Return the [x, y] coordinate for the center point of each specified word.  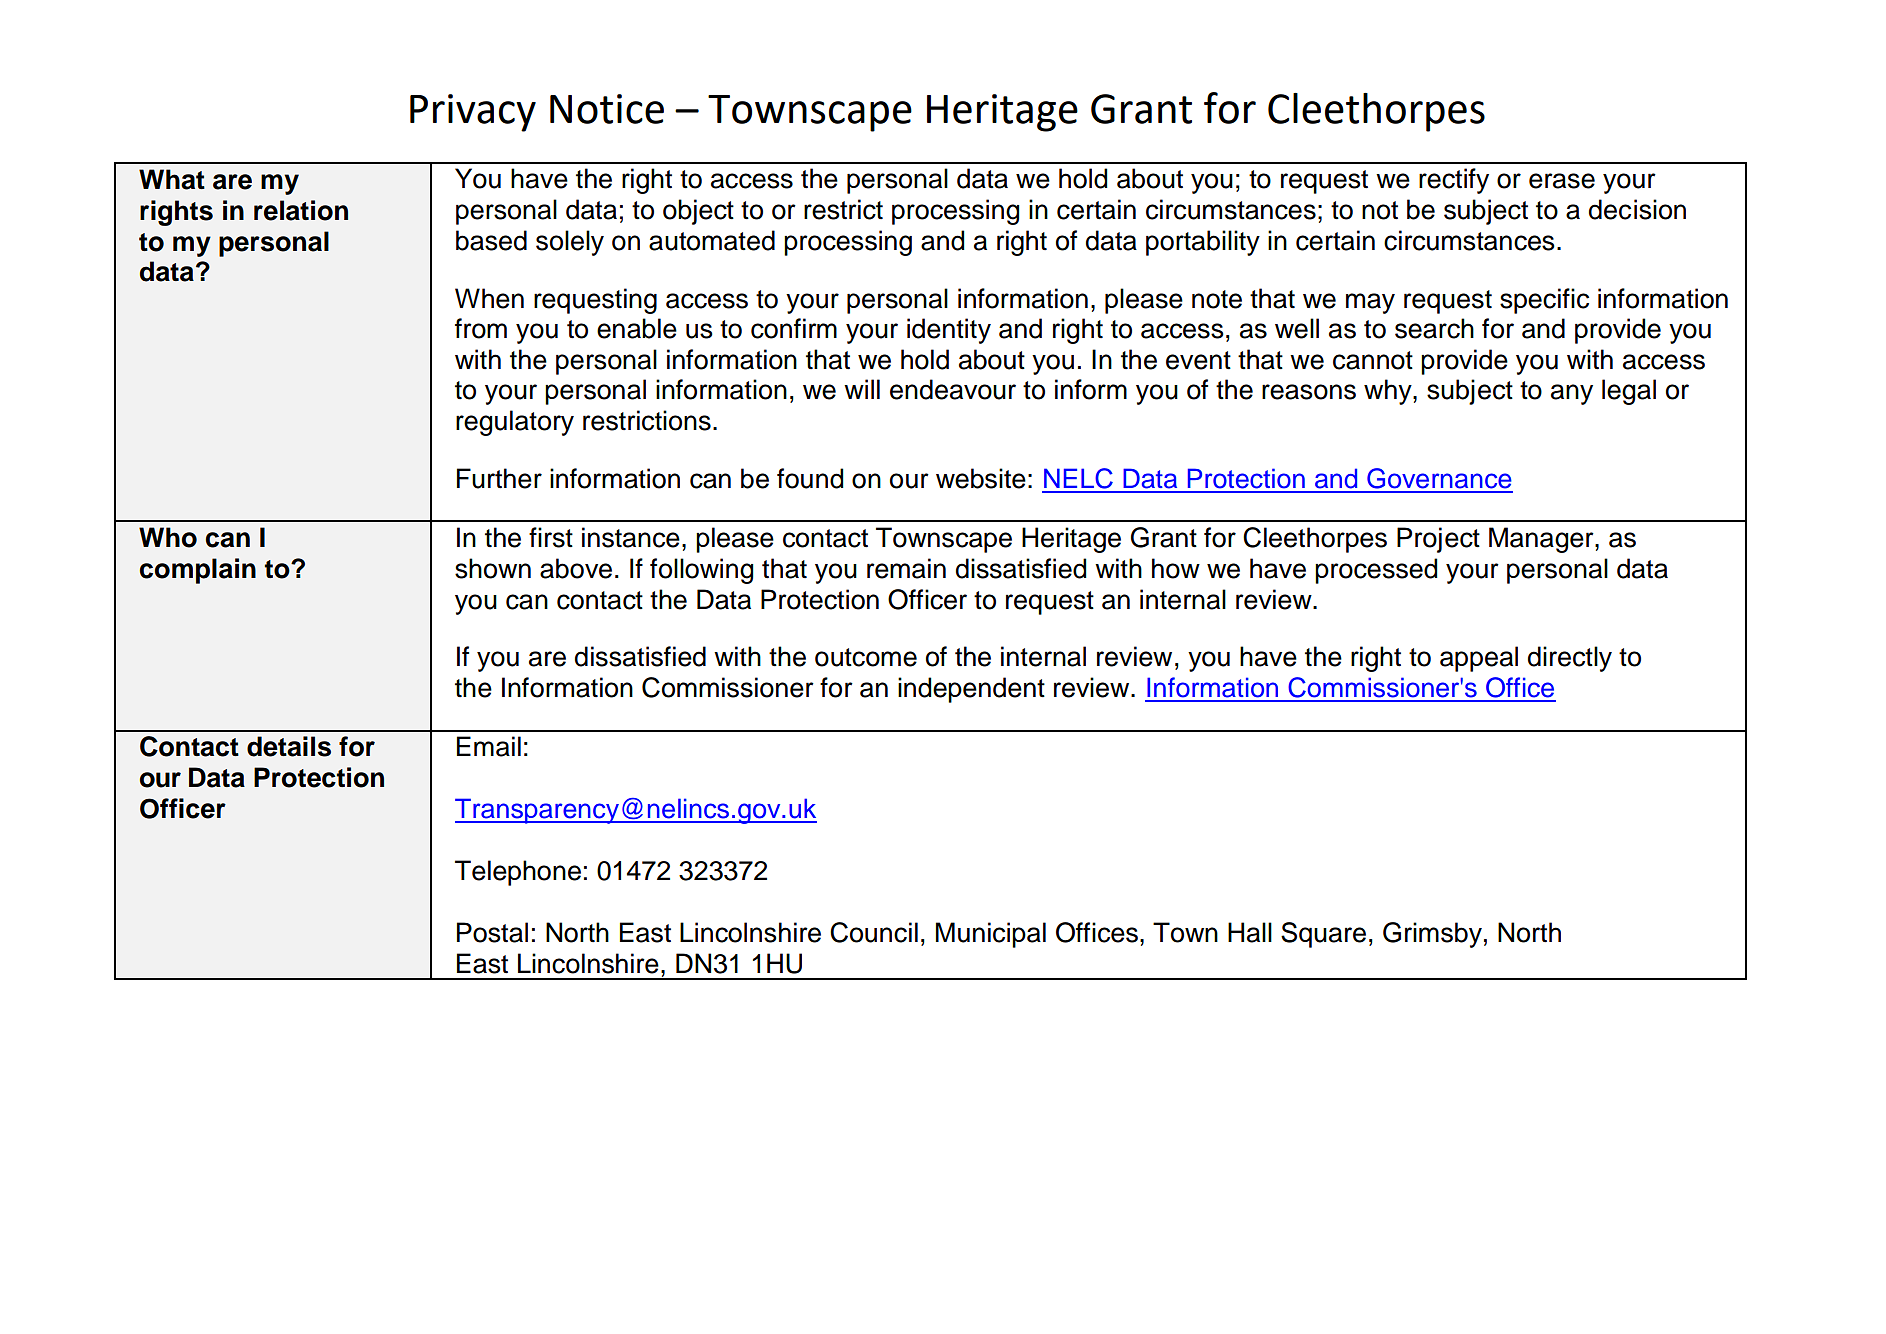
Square [1323, 935]
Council [874, 932]
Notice [607, 109]
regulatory [515, 423]
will [862, 389]
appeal [1479, 659]
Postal [492, 932]
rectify [1454, 181]
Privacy [473, 113]
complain [198, 571]
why [1389, 392]
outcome [866, 657]
